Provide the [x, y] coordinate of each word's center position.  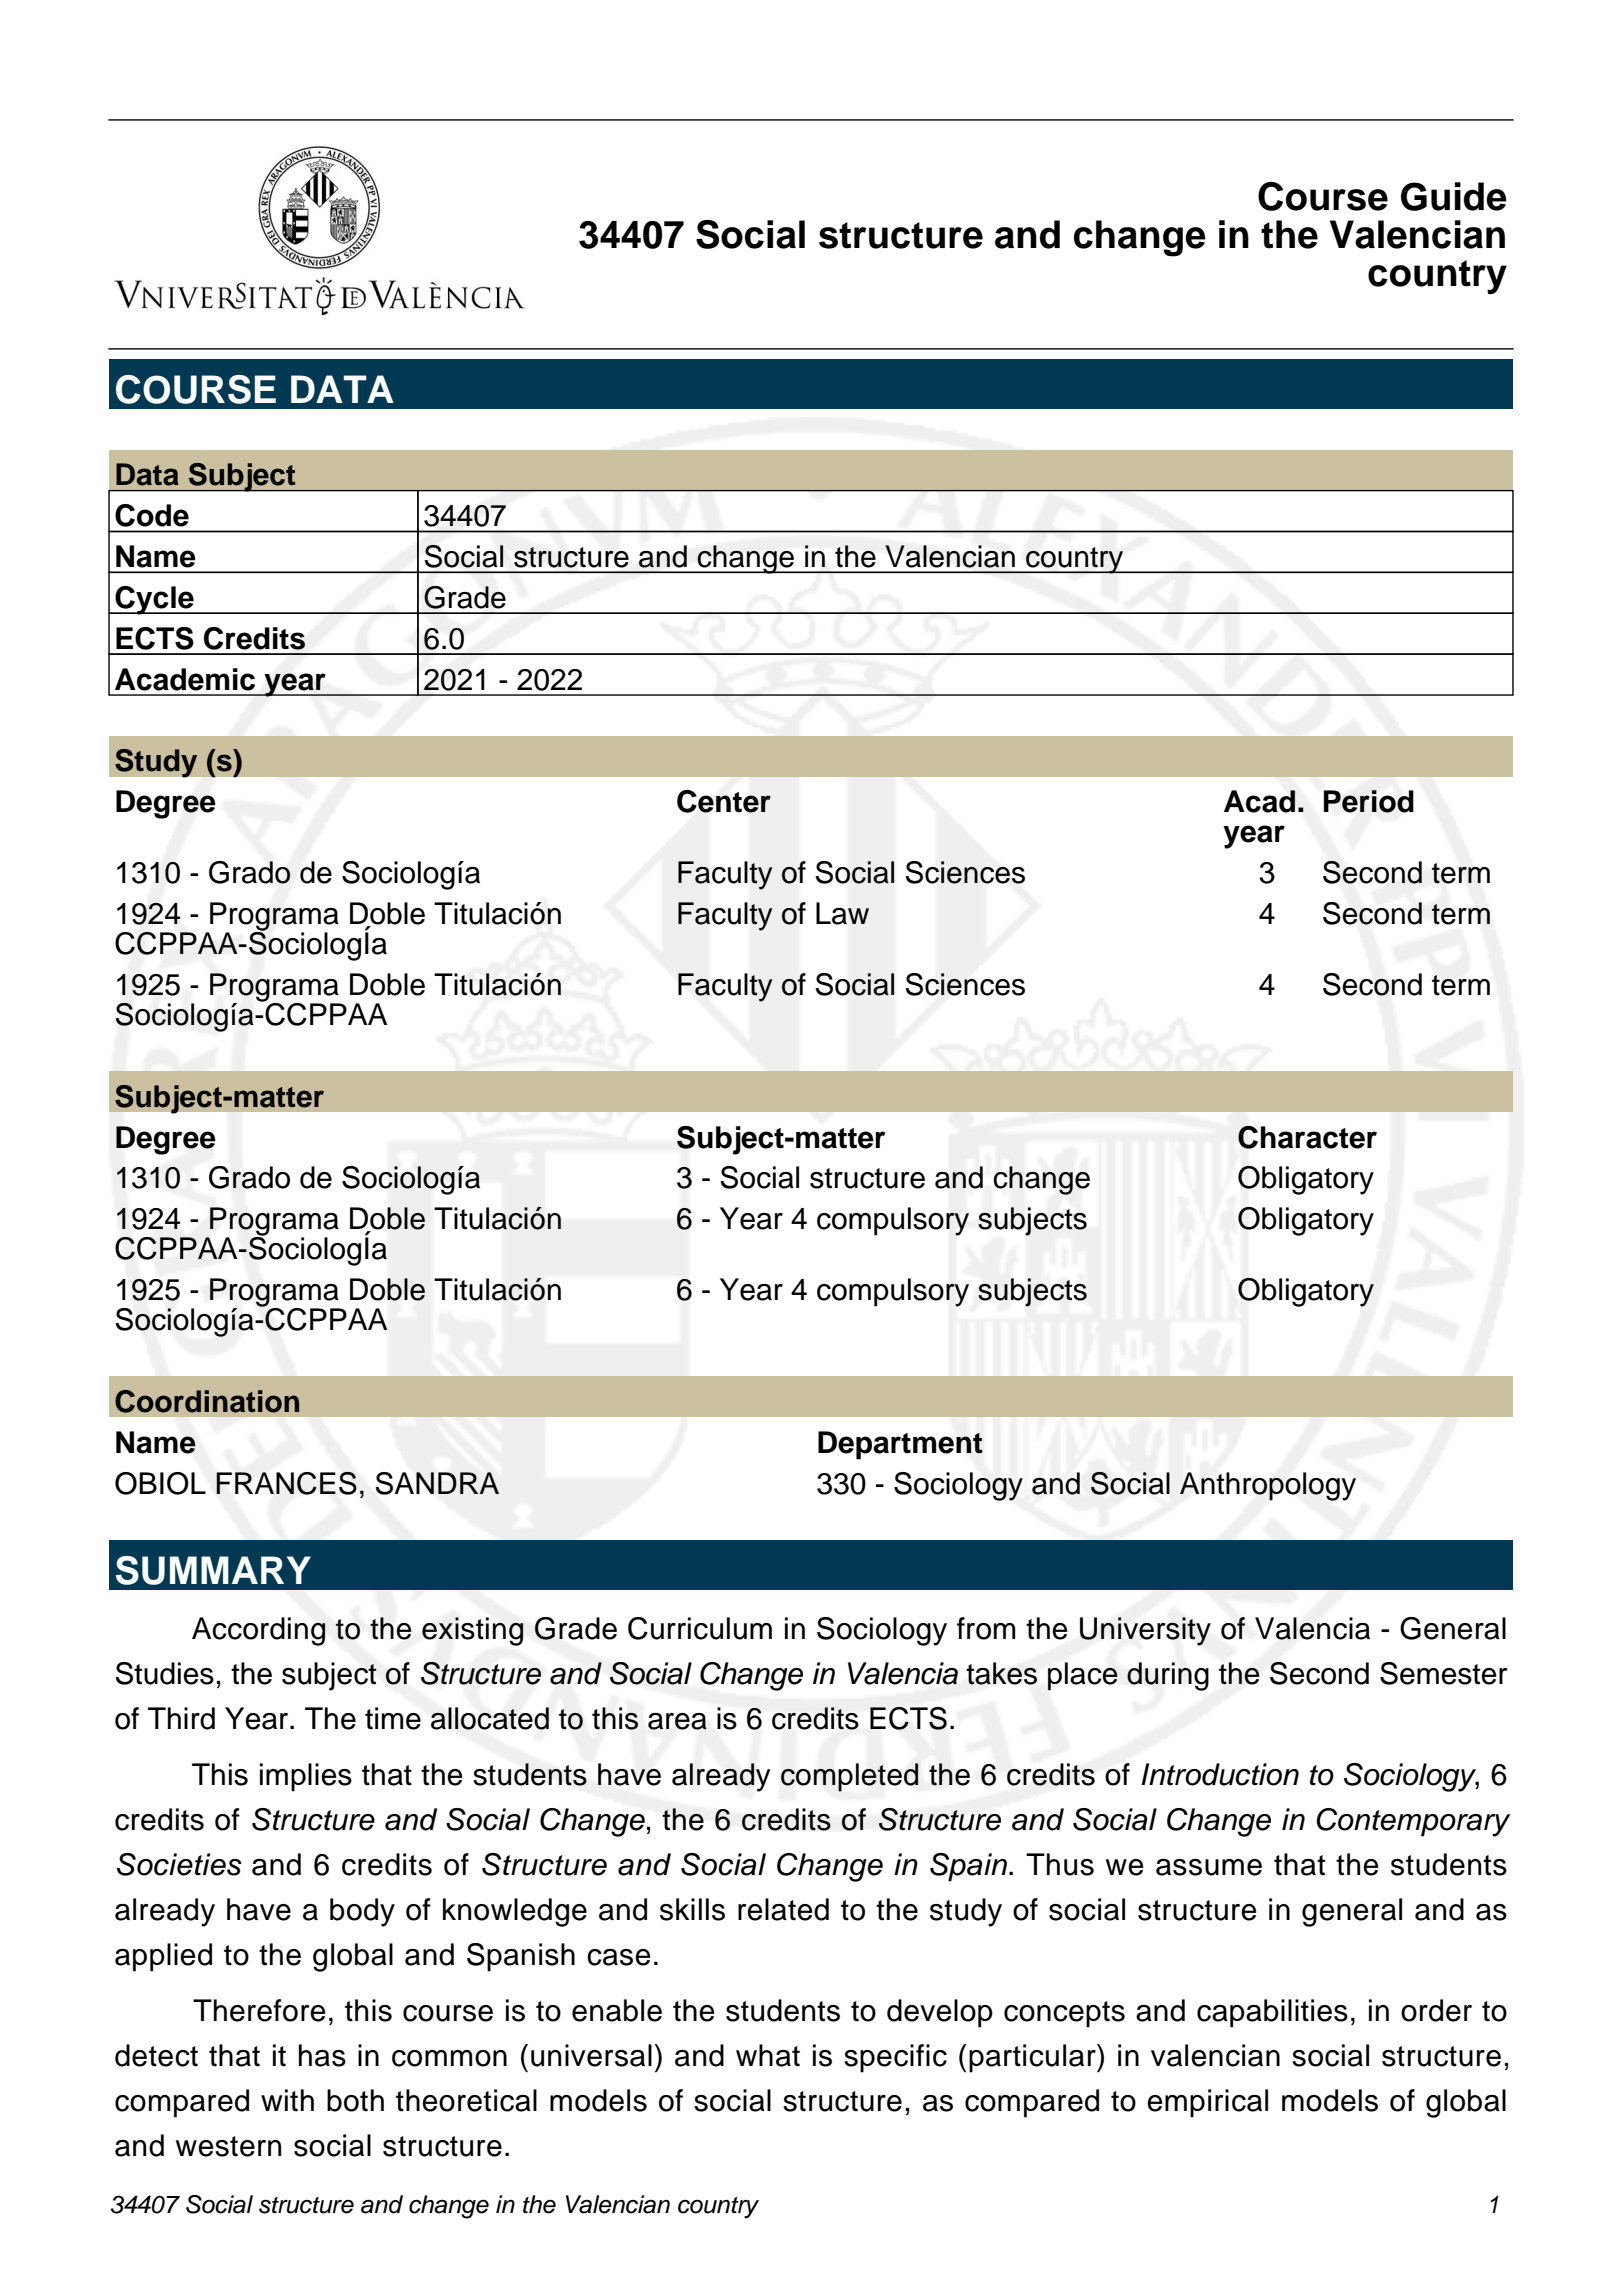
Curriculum [700, 1628]
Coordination [207, 1401]
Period [1369, 801]
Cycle [154, 600]
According [258, 1631]
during [1168, 1676]
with [287, 2100]
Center [724, 801]
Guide [1454, 196]
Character [1307, 1137]
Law [842, 913]
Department [900, 1445]
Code [152, 515]
